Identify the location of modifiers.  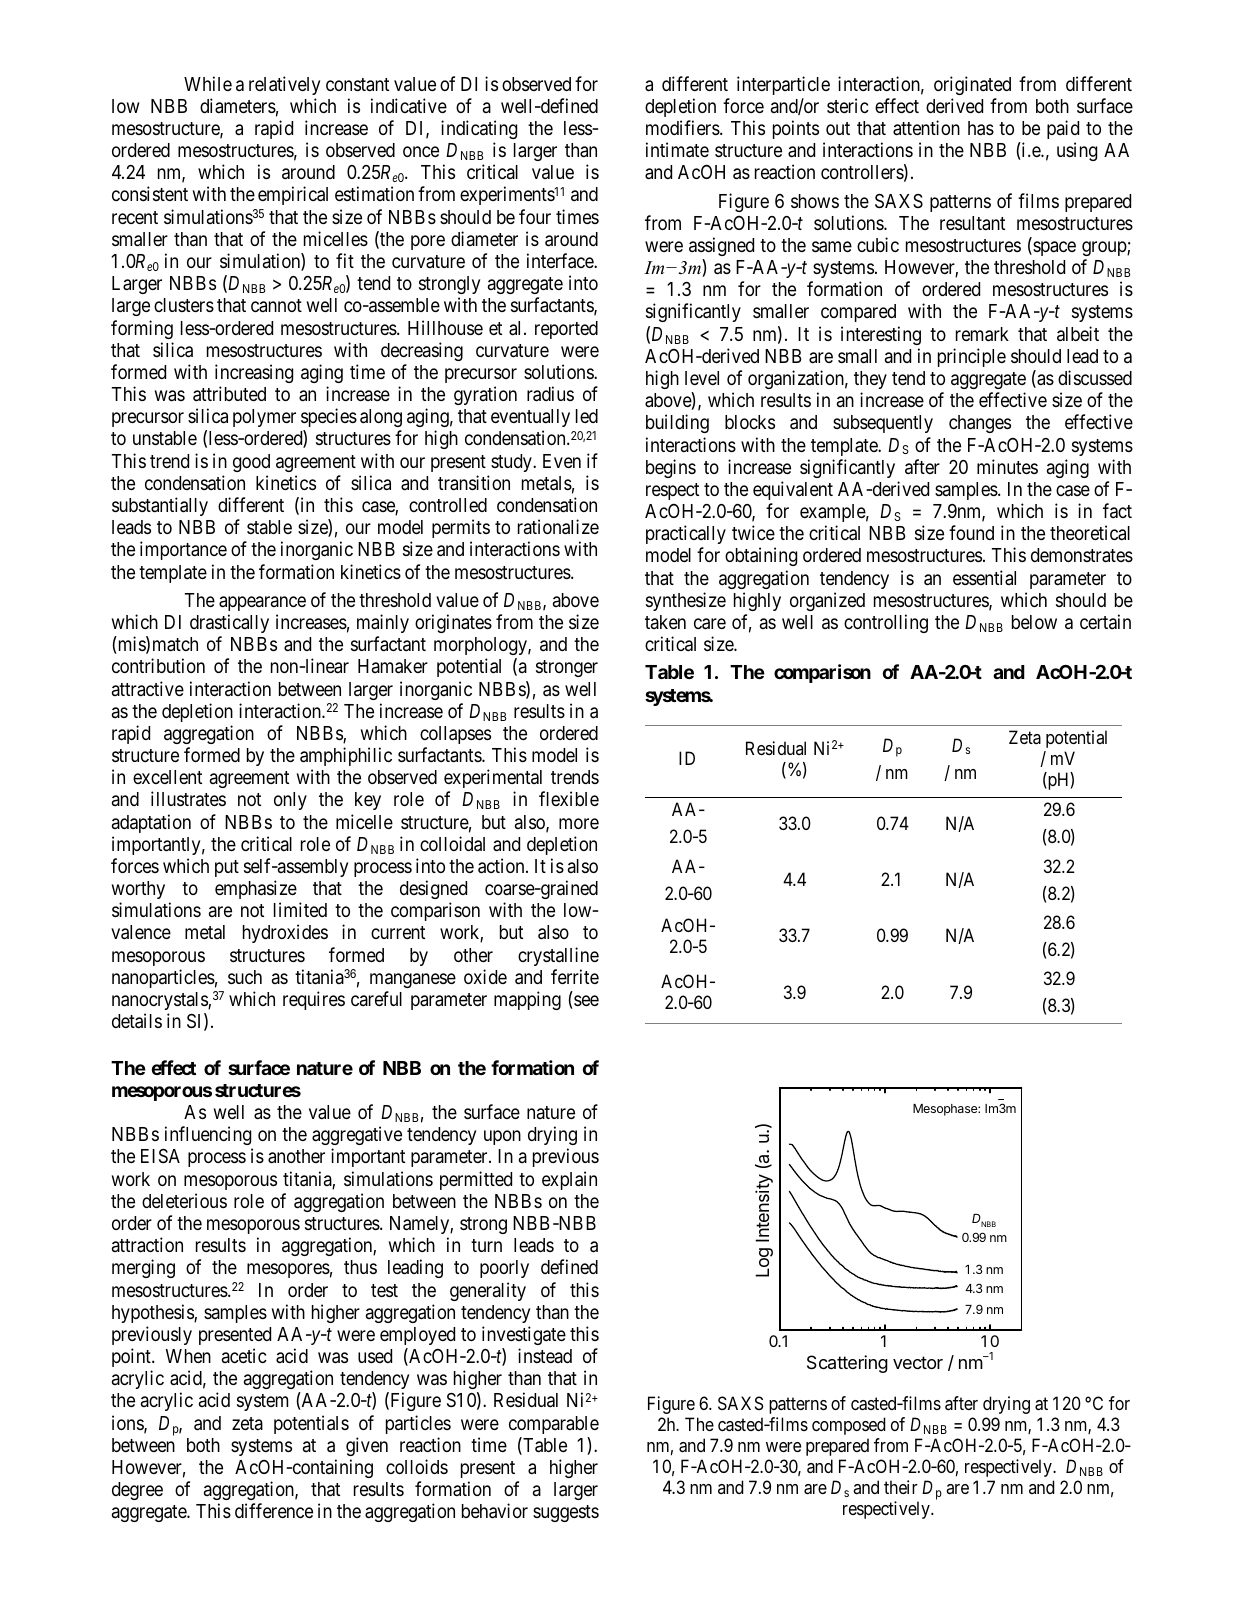
(683, 127).
